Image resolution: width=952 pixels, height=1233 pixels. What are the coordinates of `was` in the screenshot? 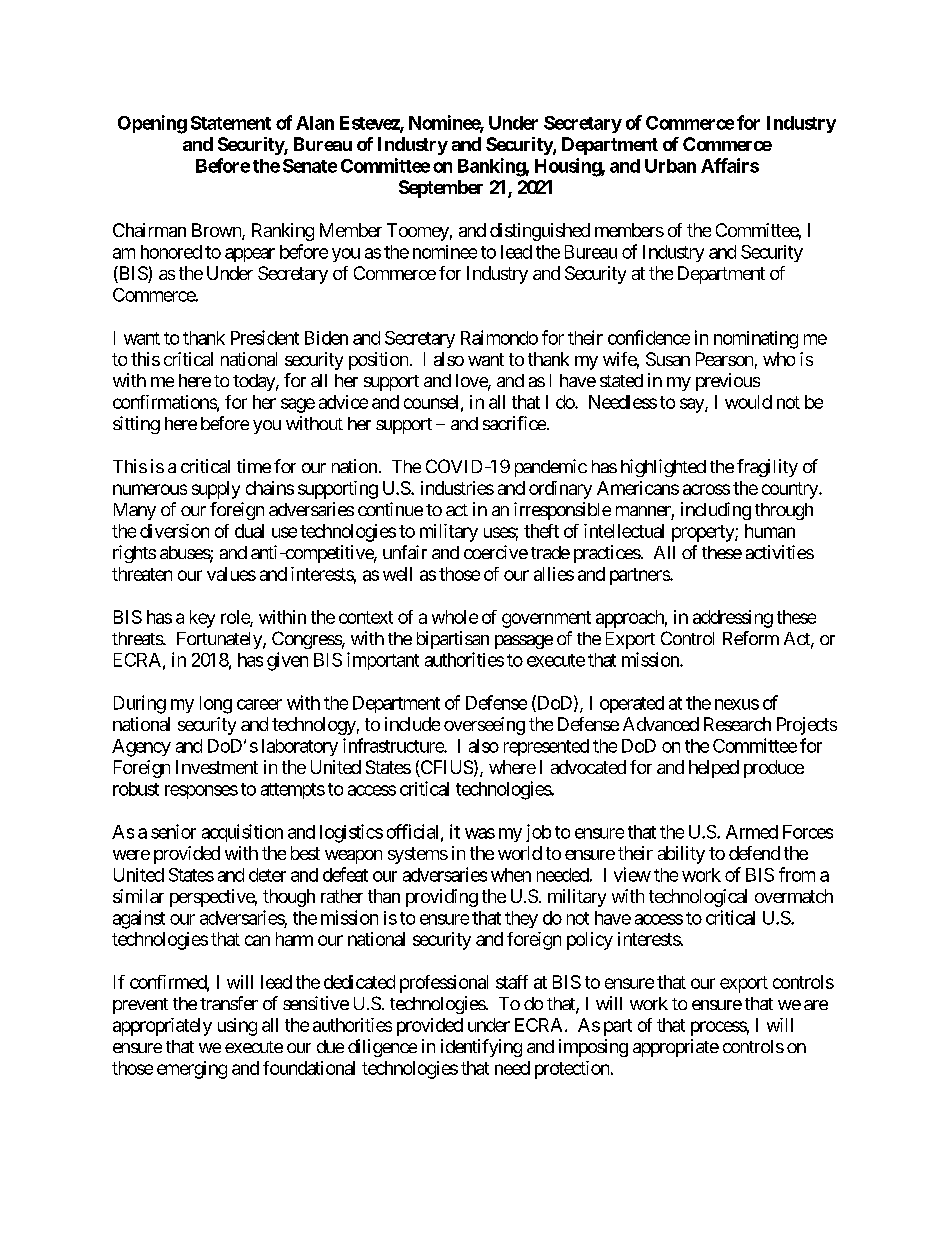 It's located at (480, 833).
